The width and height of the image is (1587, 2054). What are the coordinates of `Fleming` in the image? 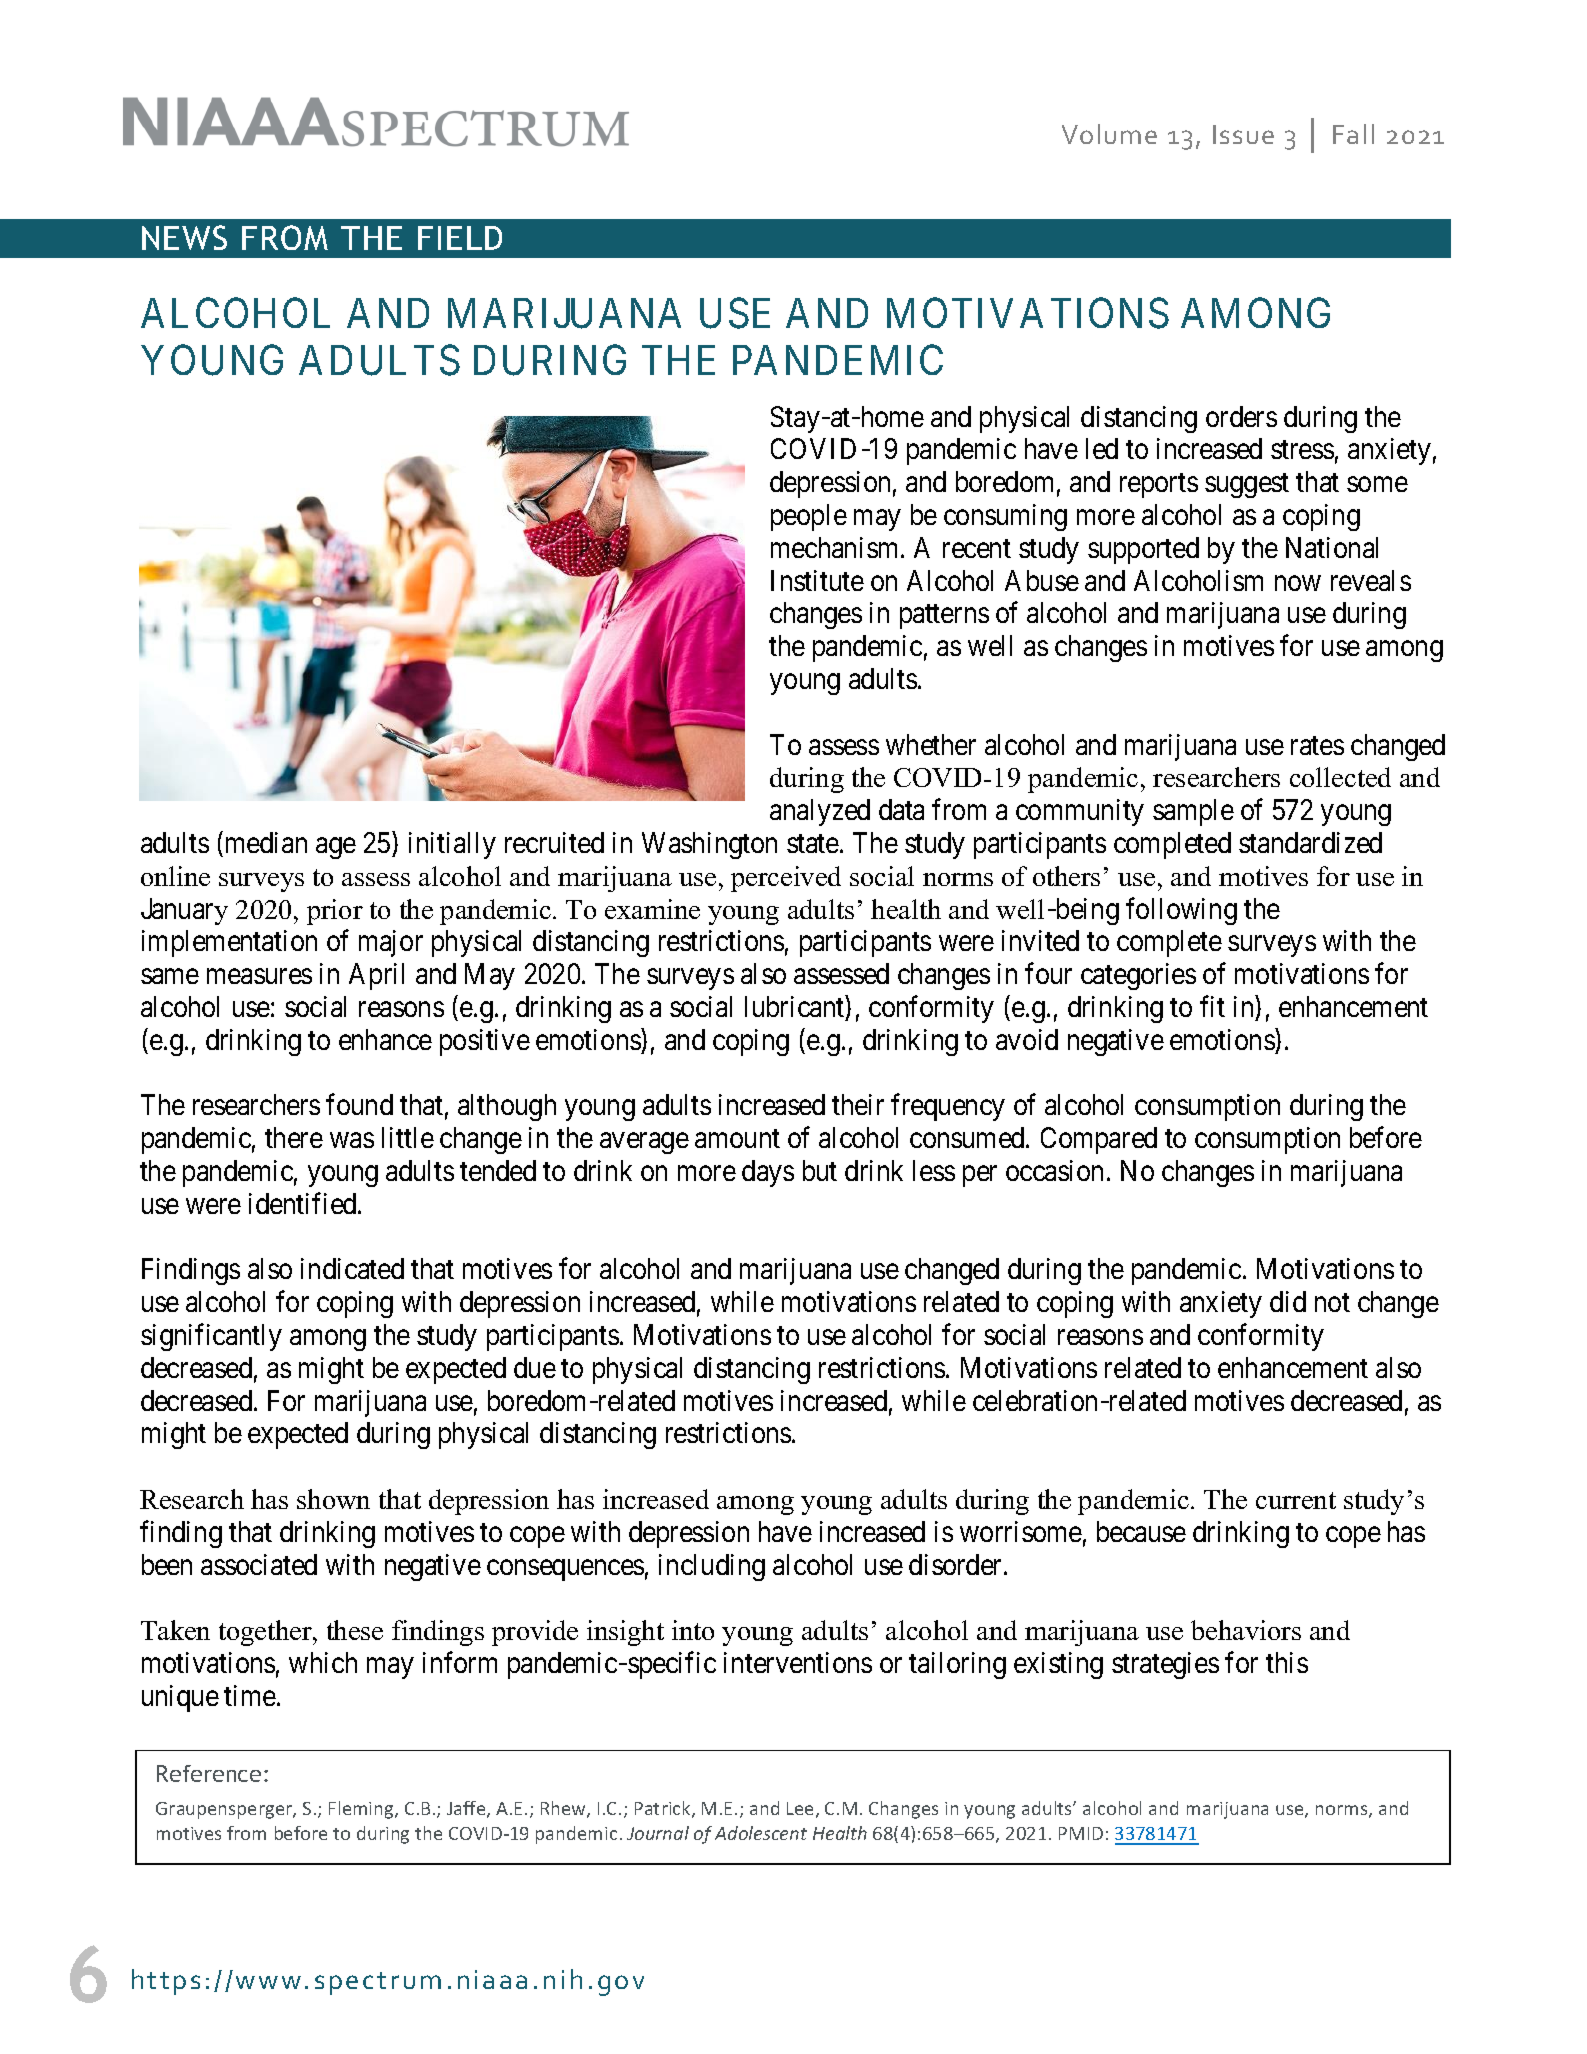 It's located at (362, 1810).
